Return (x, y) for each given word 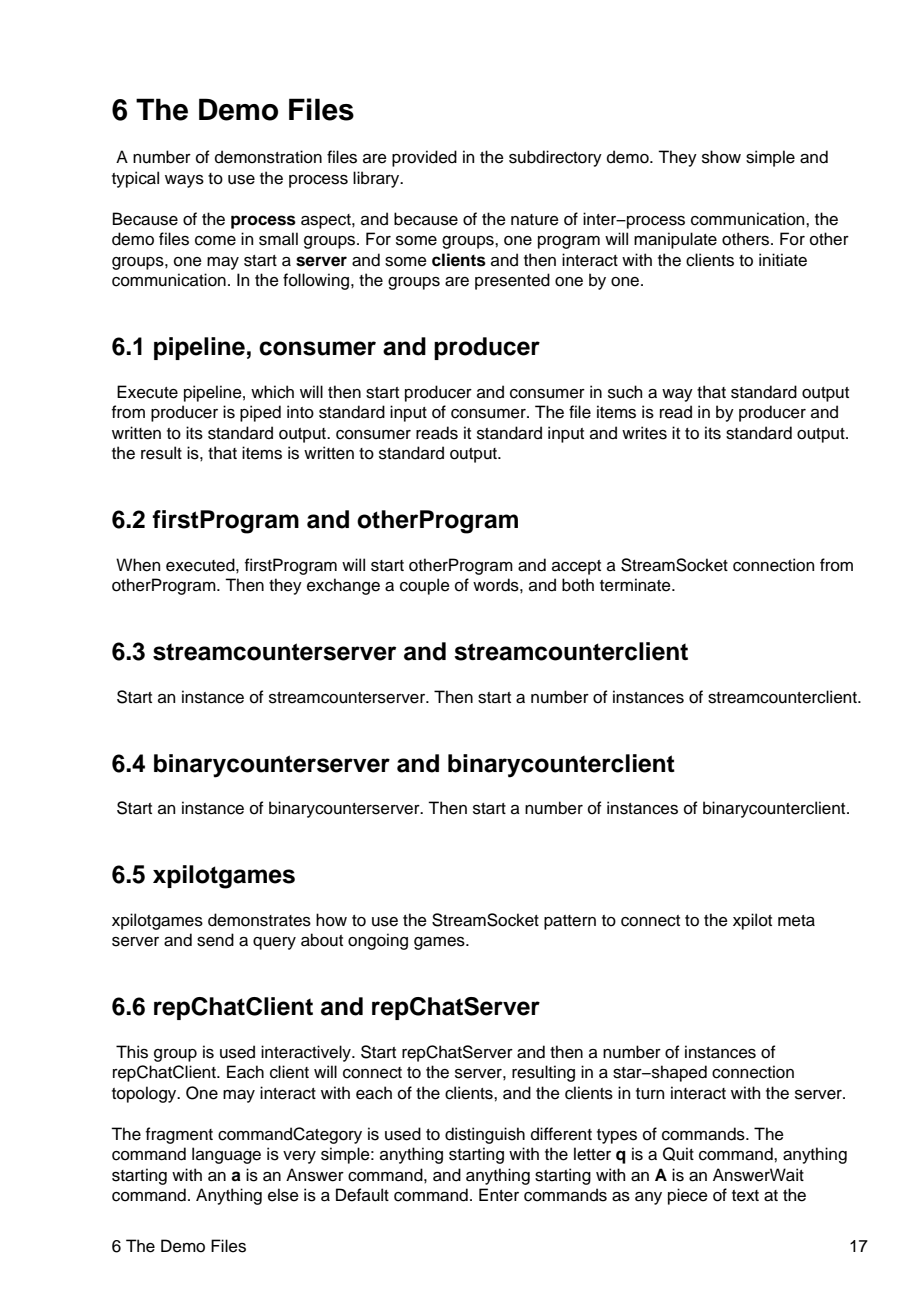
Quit (678, 1154)
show (721, 157)
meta (796, 921)
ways (184, 181)
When (138, 565)
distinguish (485, 1135)
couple (425, 586)
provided (424, 158)
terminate (636, 585)
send (215, 940)
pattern (570, 922)
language (226, 1155)
